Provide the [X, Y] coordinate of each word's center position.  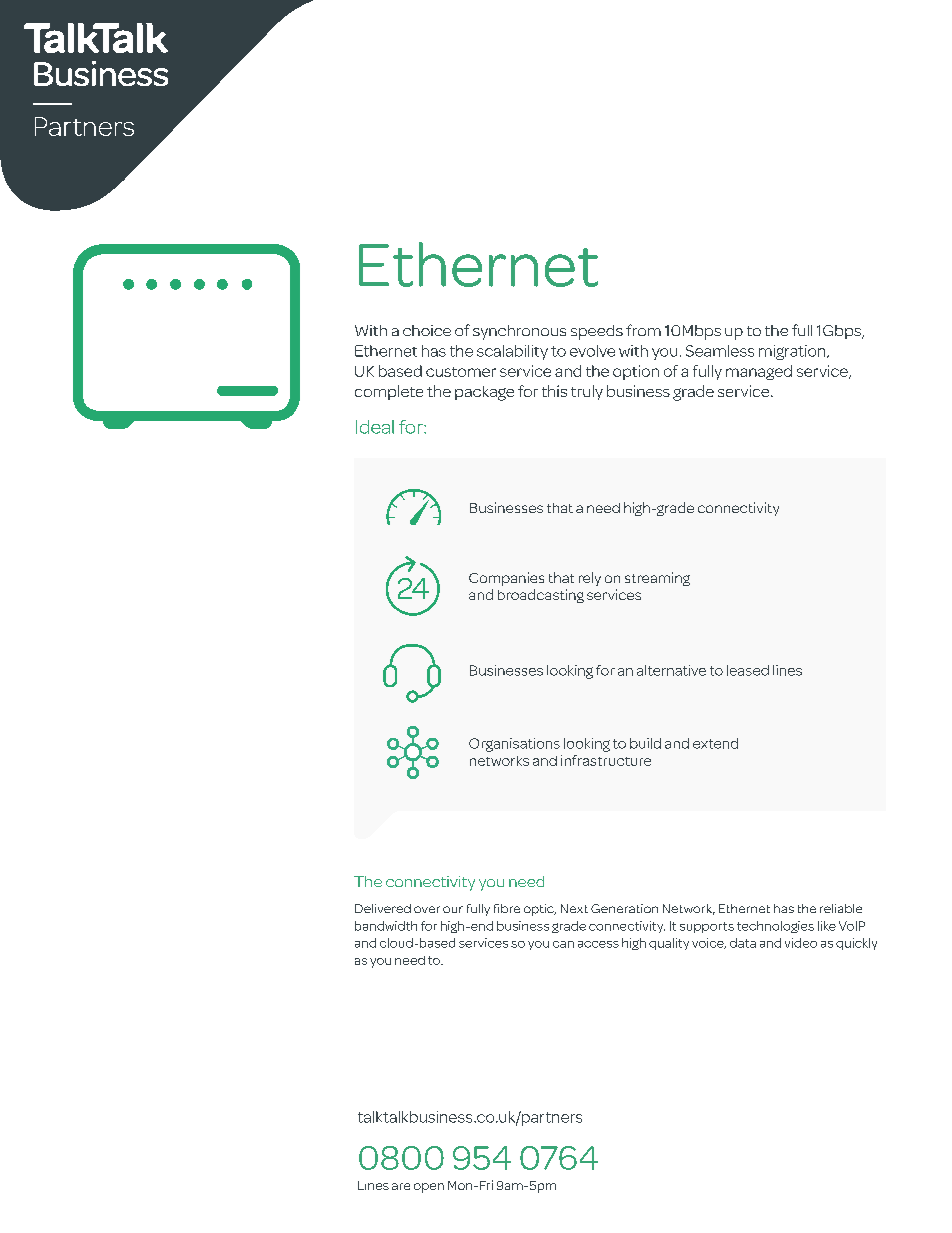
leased [748, 670]
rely [590, 579]
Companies [506, 579]
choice [427, 330]
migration [793, 352]
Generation [624, 908]
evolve [592, 351]
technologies [775, 927]
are [401, 1186]
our [453, 909]
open [429, 1188]
